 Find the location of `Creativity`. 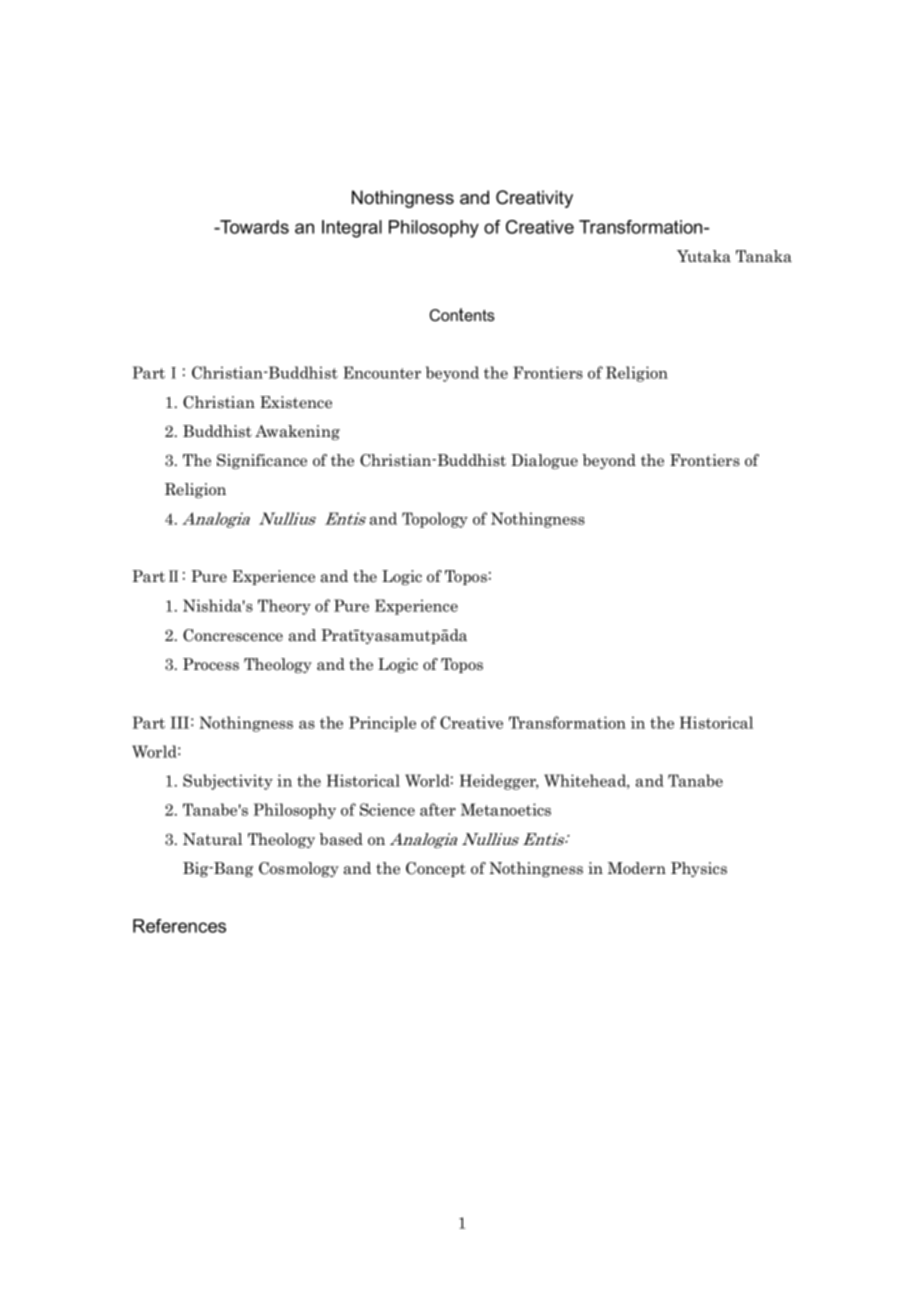

Creativity is located at coordinates (534, 199).
